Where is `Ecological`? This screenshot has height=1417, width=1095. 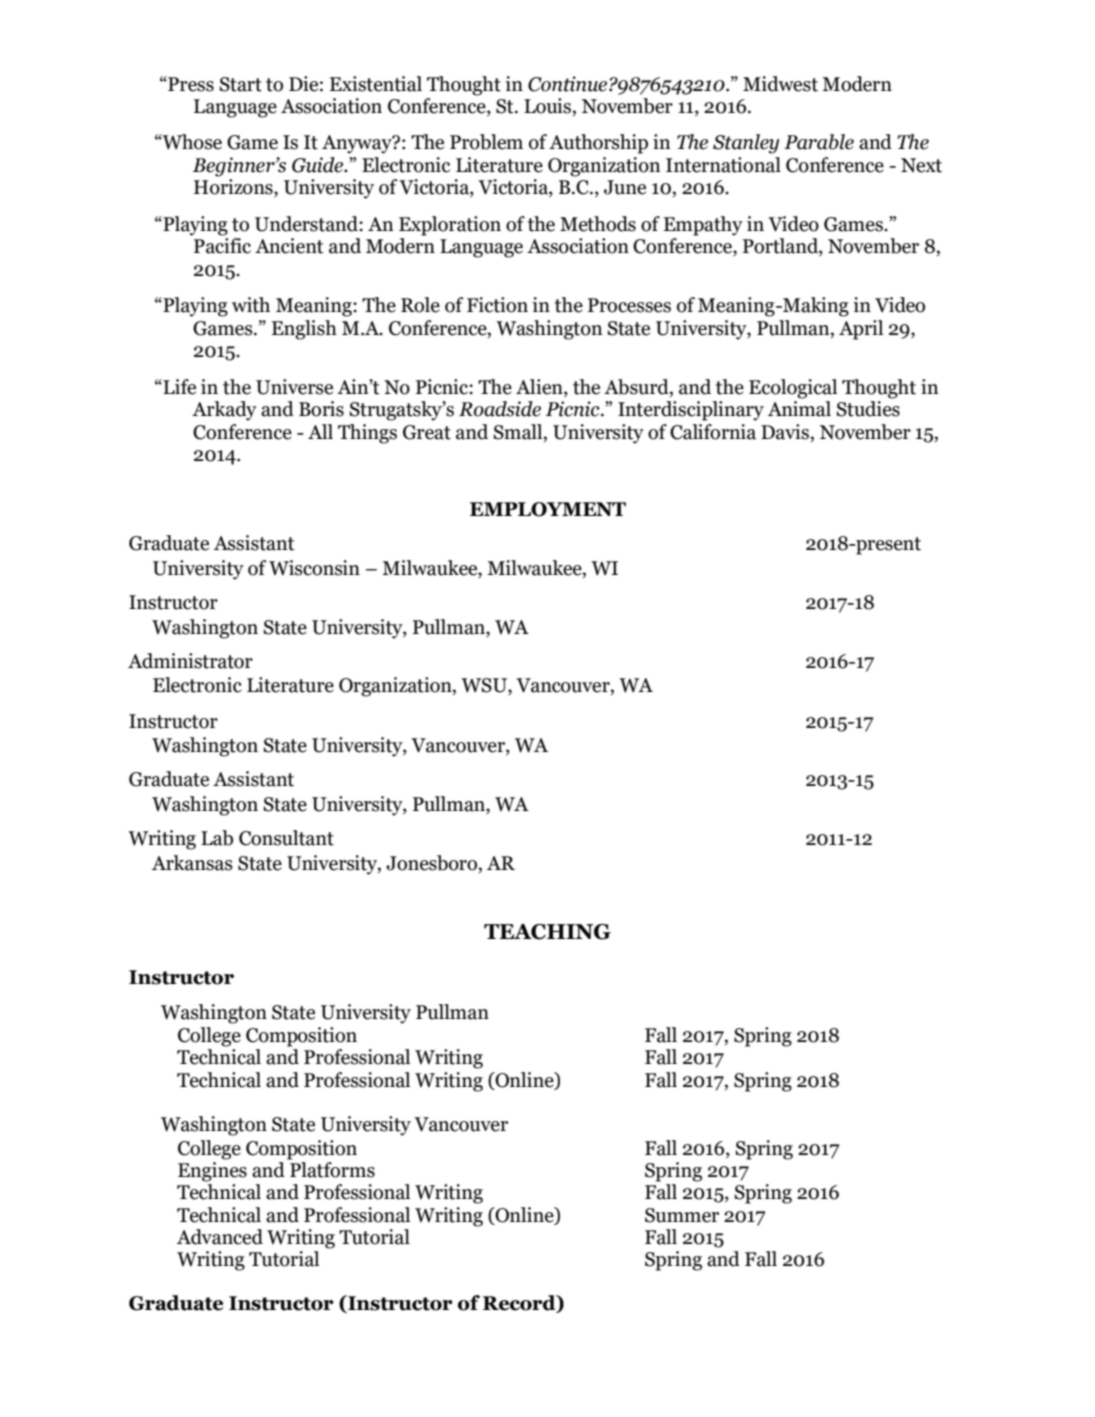
Ecological is located at coordinates (793, 389).
